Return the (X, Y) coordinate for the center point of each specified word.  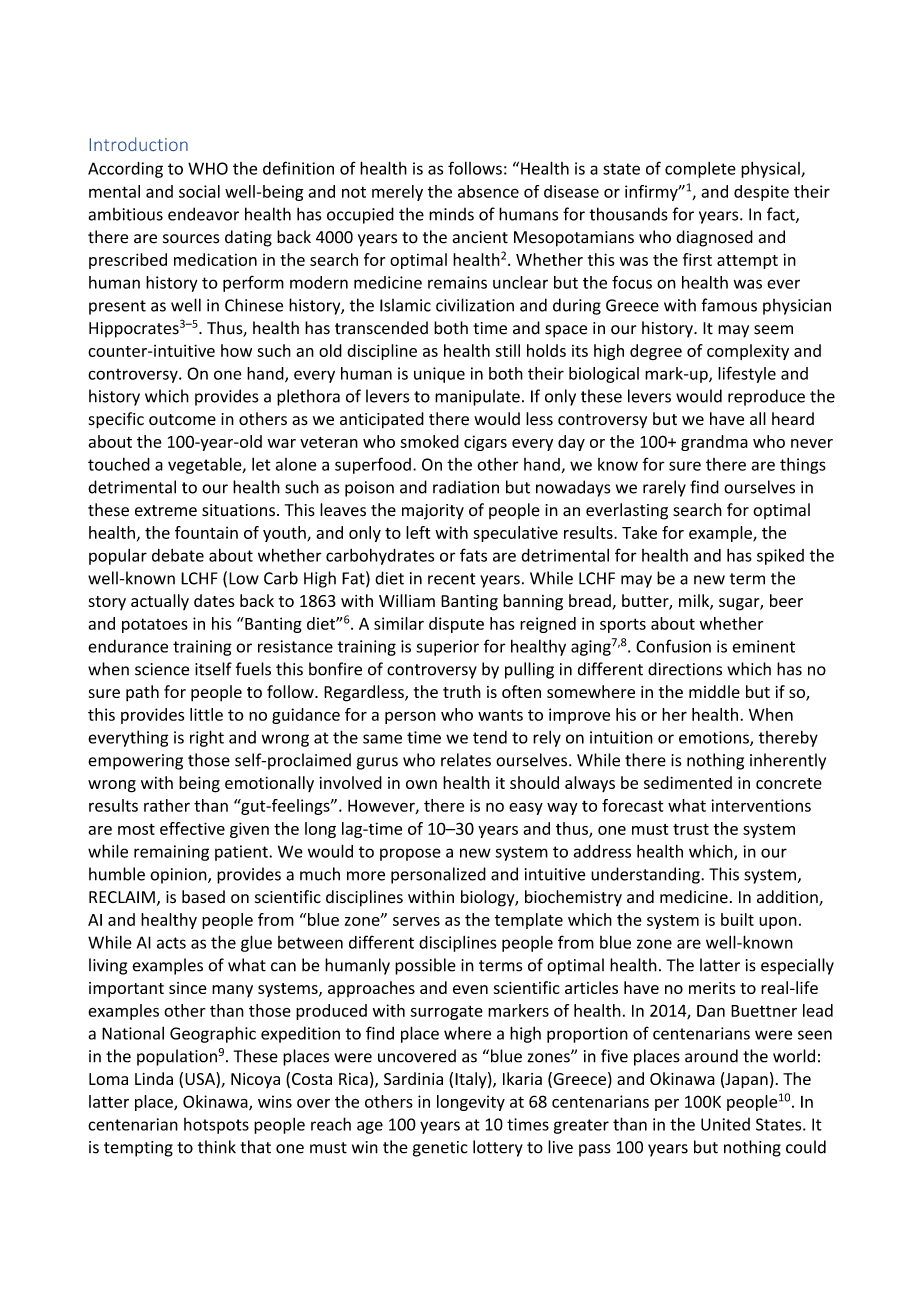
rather (167, 805)
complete (700, 170)
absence (488, 191)
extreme (166, 511)
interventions (761, 805)
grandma (714, 443)
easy (526, 808)
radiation (466, 487)
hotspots (216, 1126)
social (199, 191)
